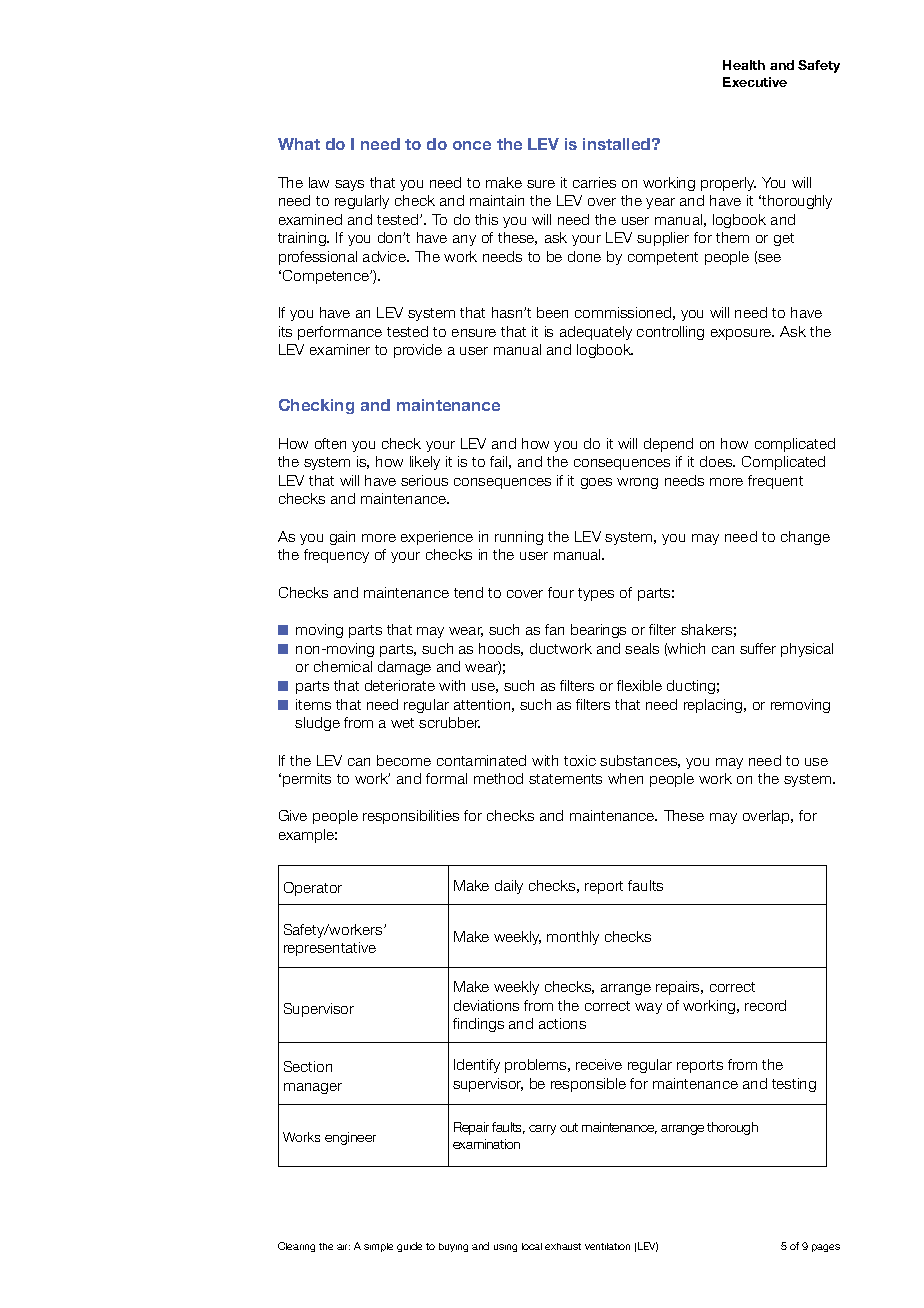  What do you see at coordinates (299, 144) in the screenshot?
I see `What` at bounding box center [299, 144].
